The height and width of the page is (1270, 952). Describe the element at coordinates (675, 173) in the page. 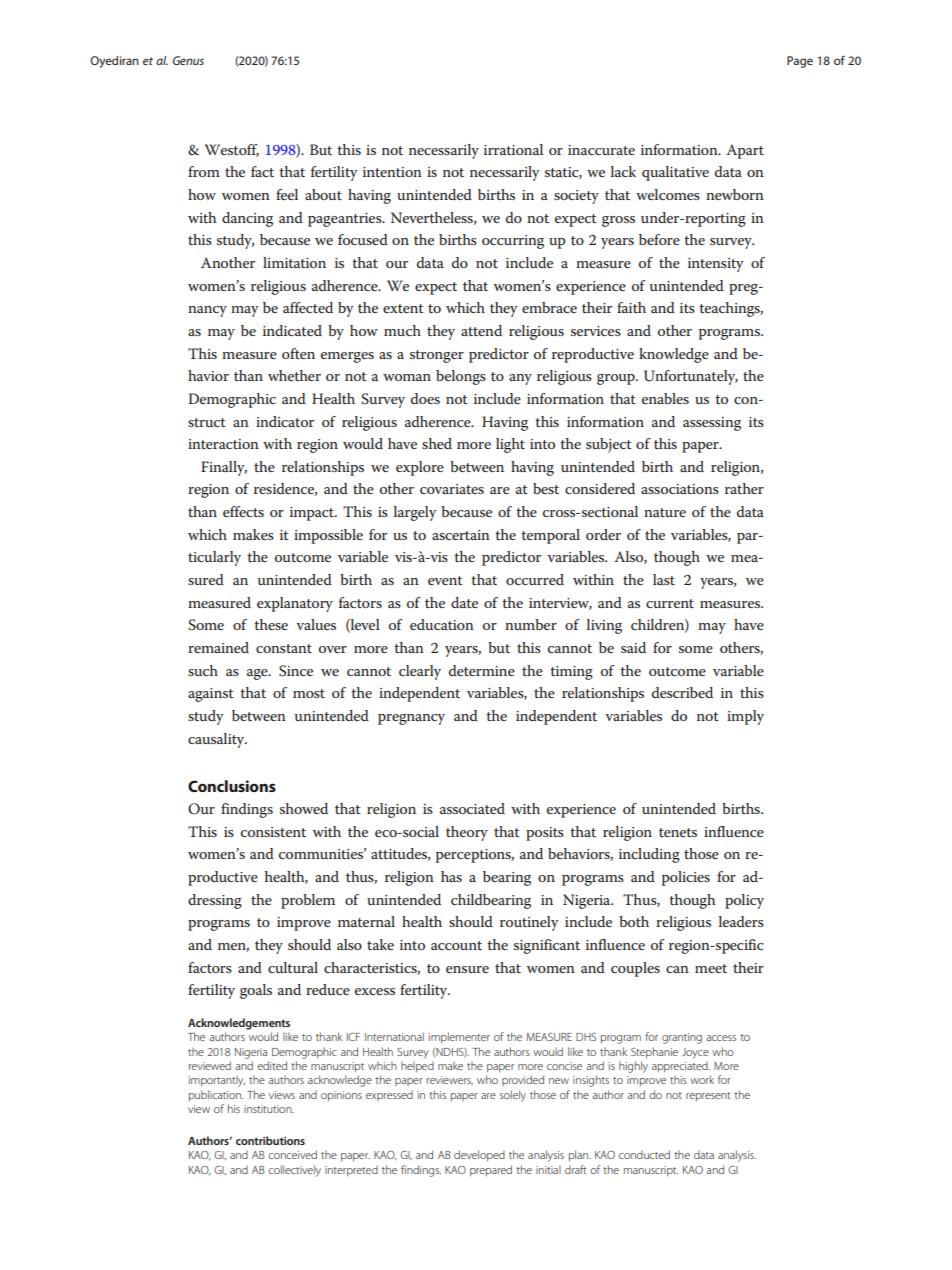

I see `qualitative` at that location.
